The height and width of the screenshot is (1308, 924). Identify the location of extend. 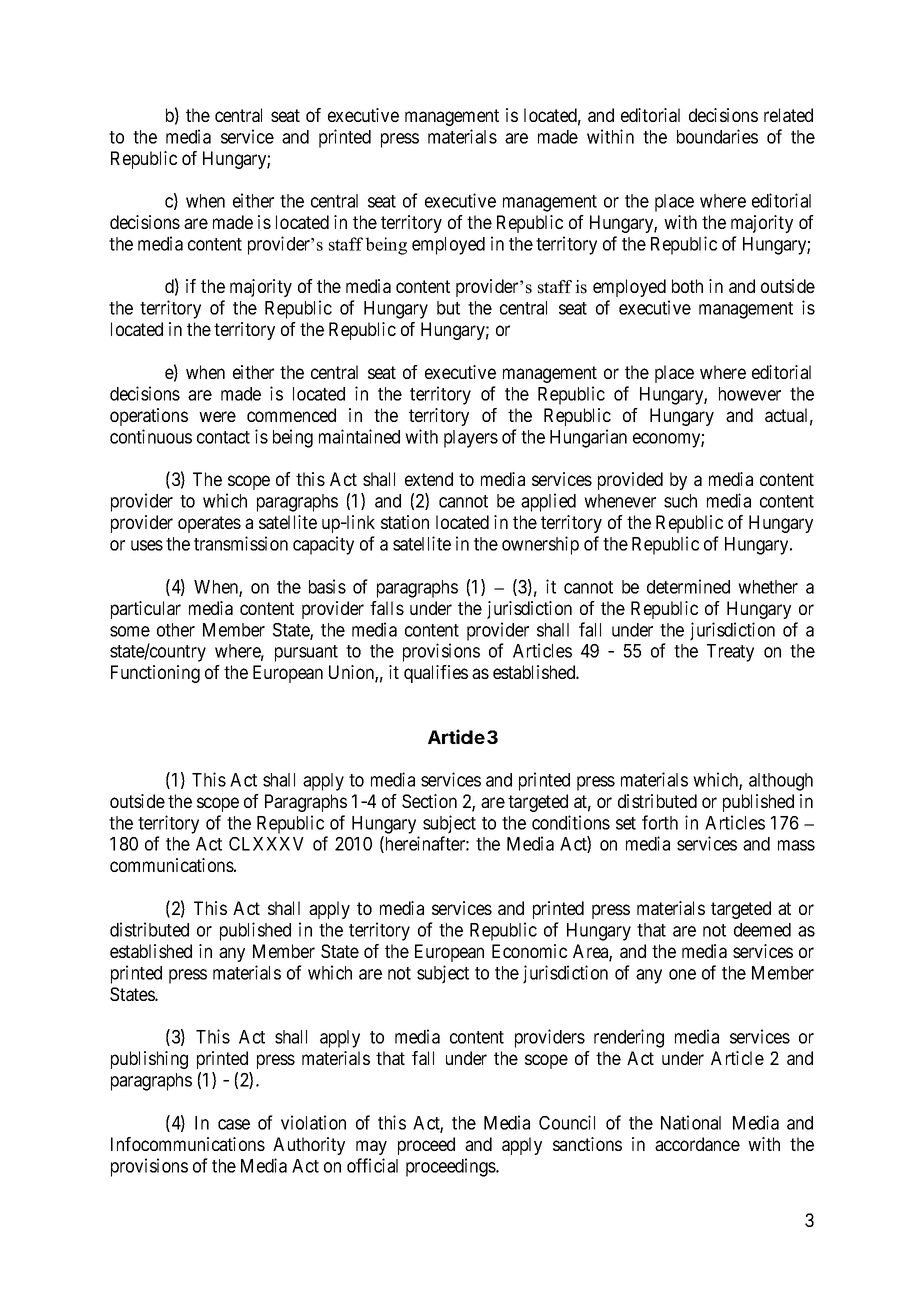
(429, 479).
